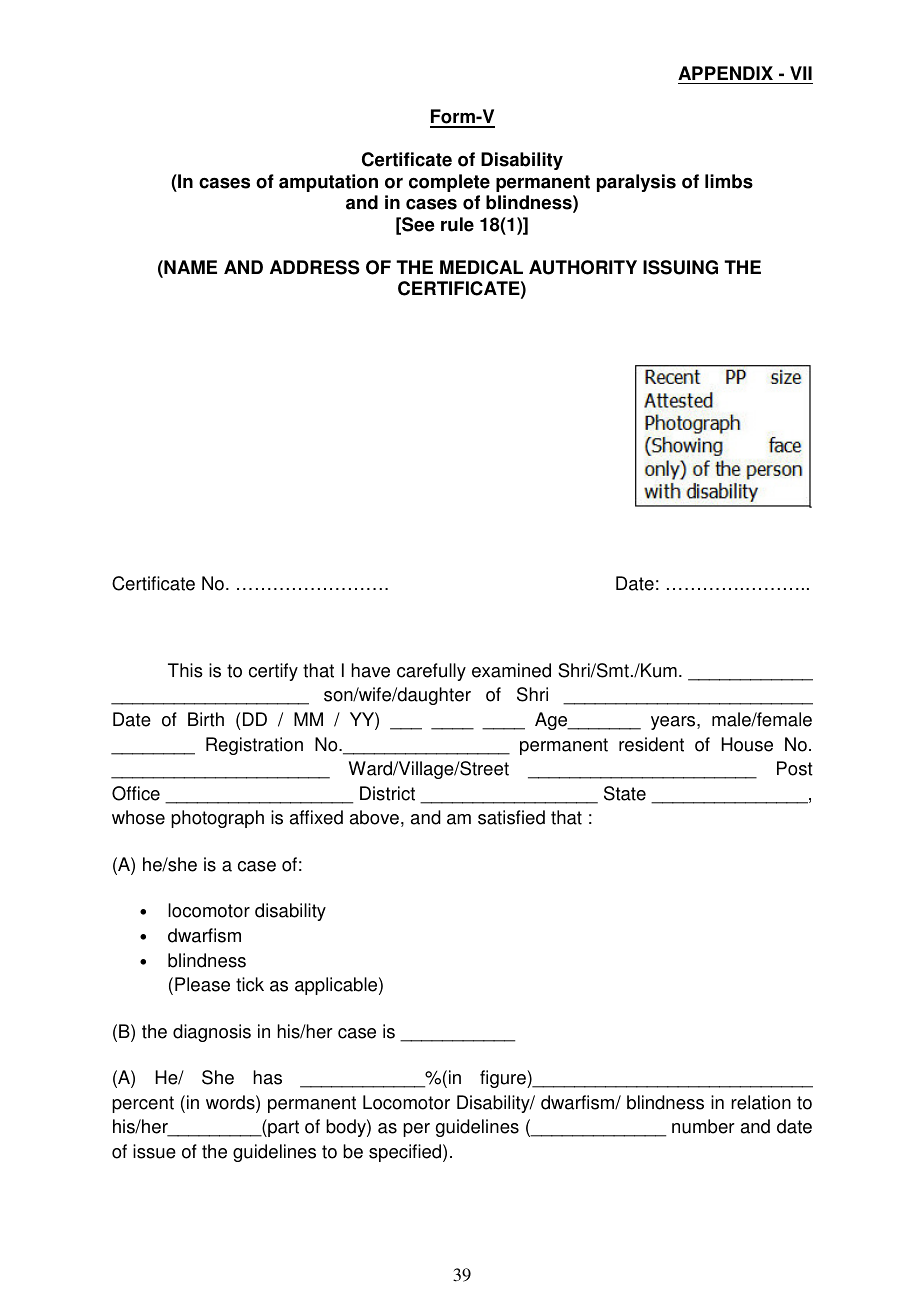  What do you see at coordinates (449, 183) in the screenshot?
I see `complete` at bounding box center [449, 183].
